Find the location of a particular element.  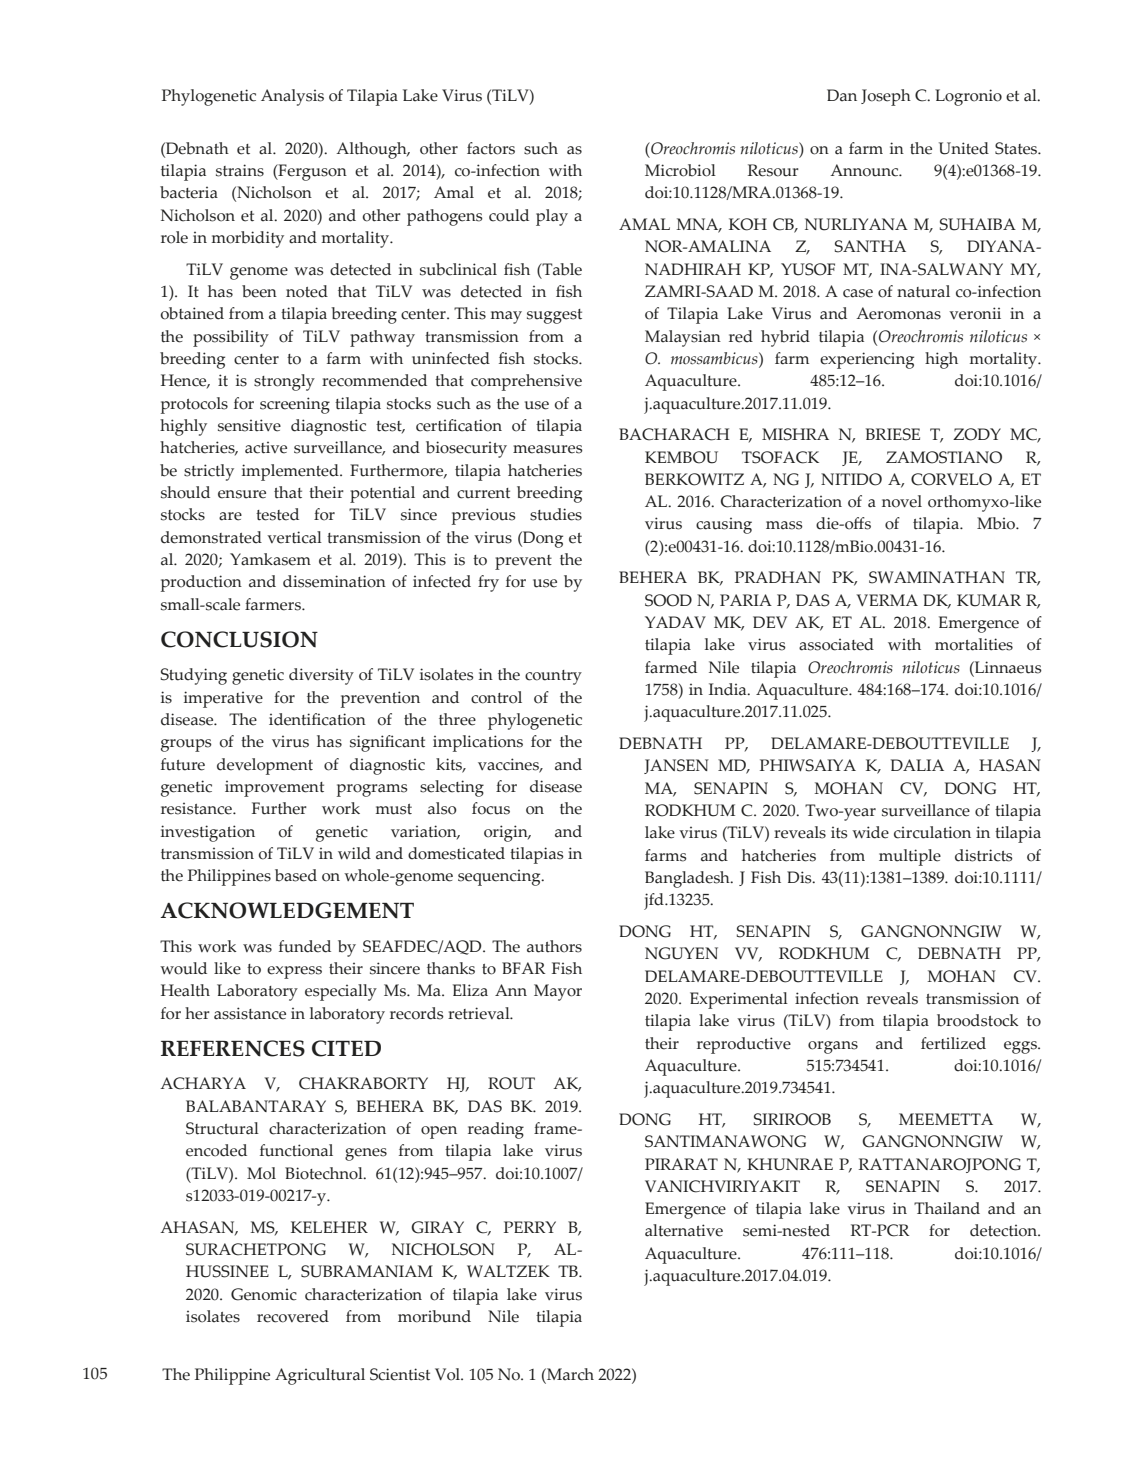

Vol is located at coordinates (448, 1374).
